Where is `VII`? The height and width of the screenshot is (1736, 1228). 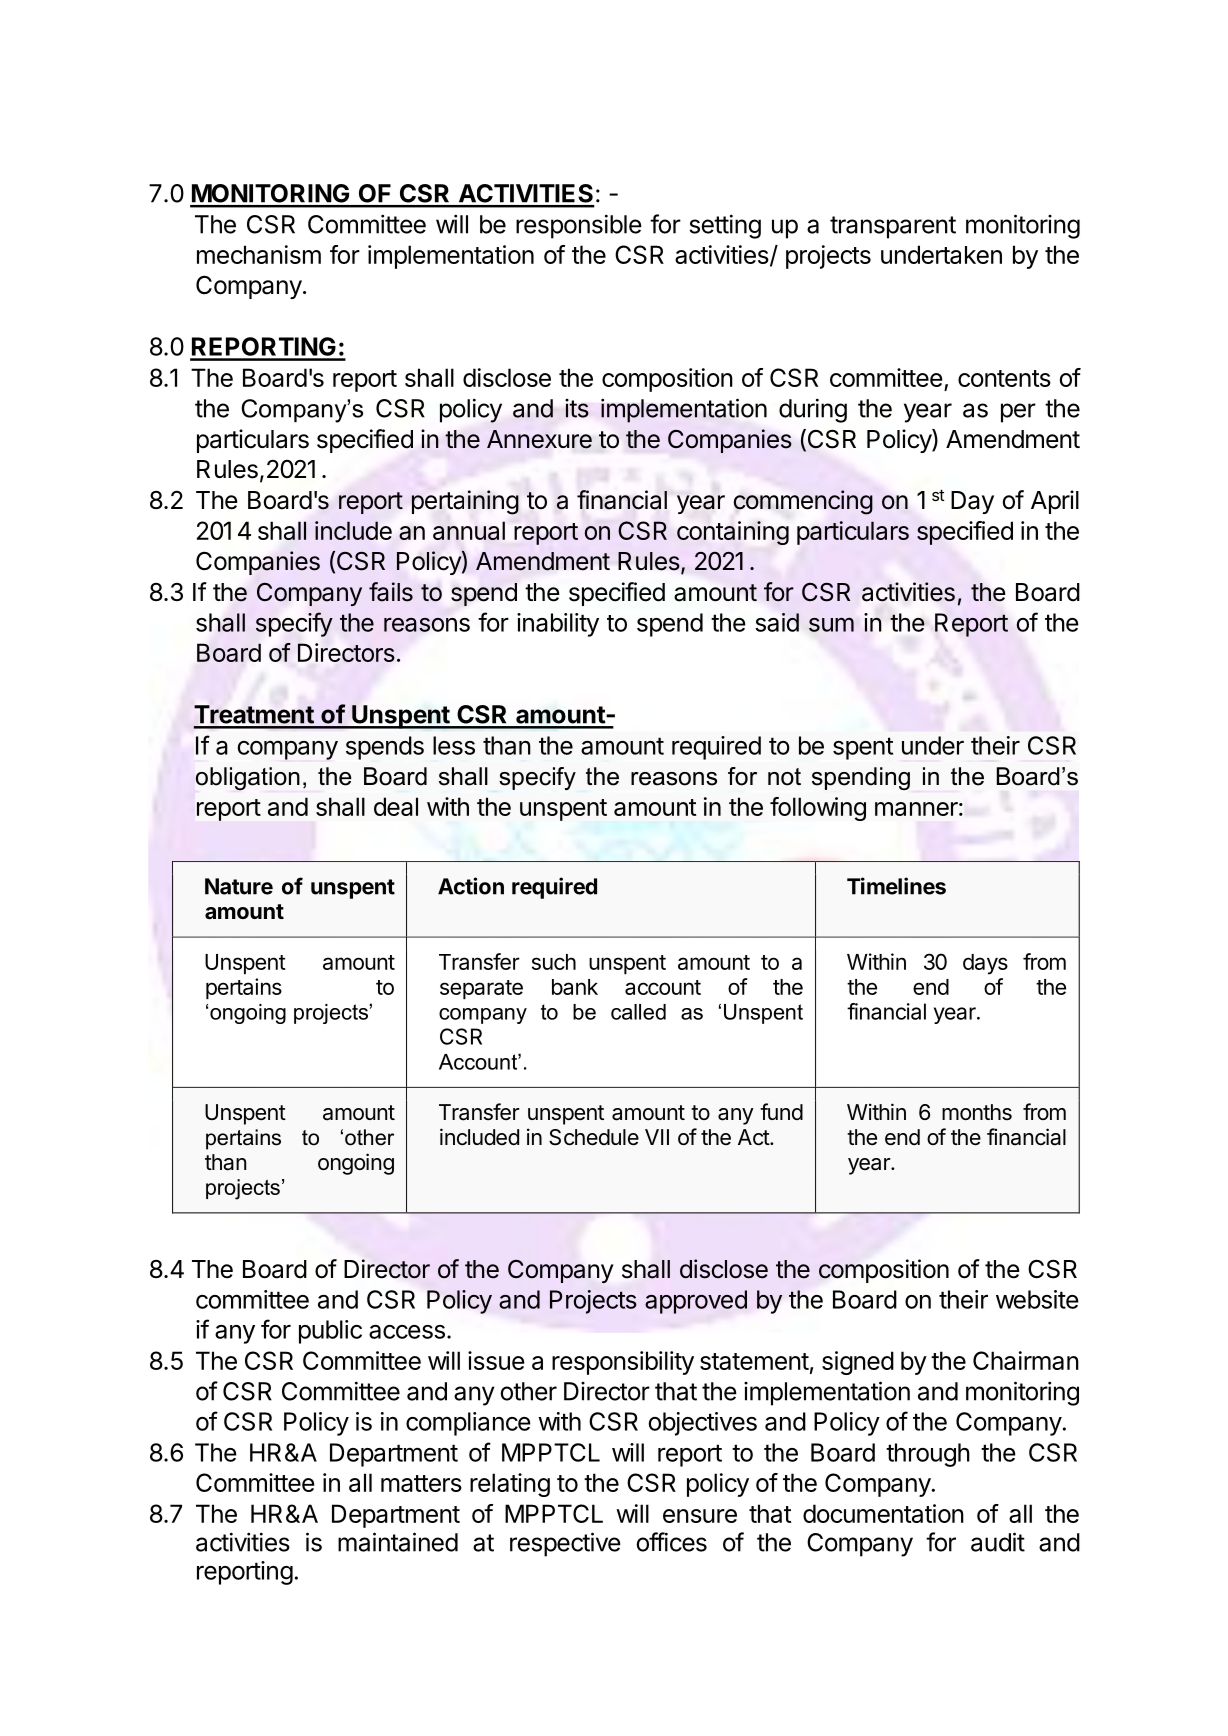
VII is located at coordinates (657, 1137).
